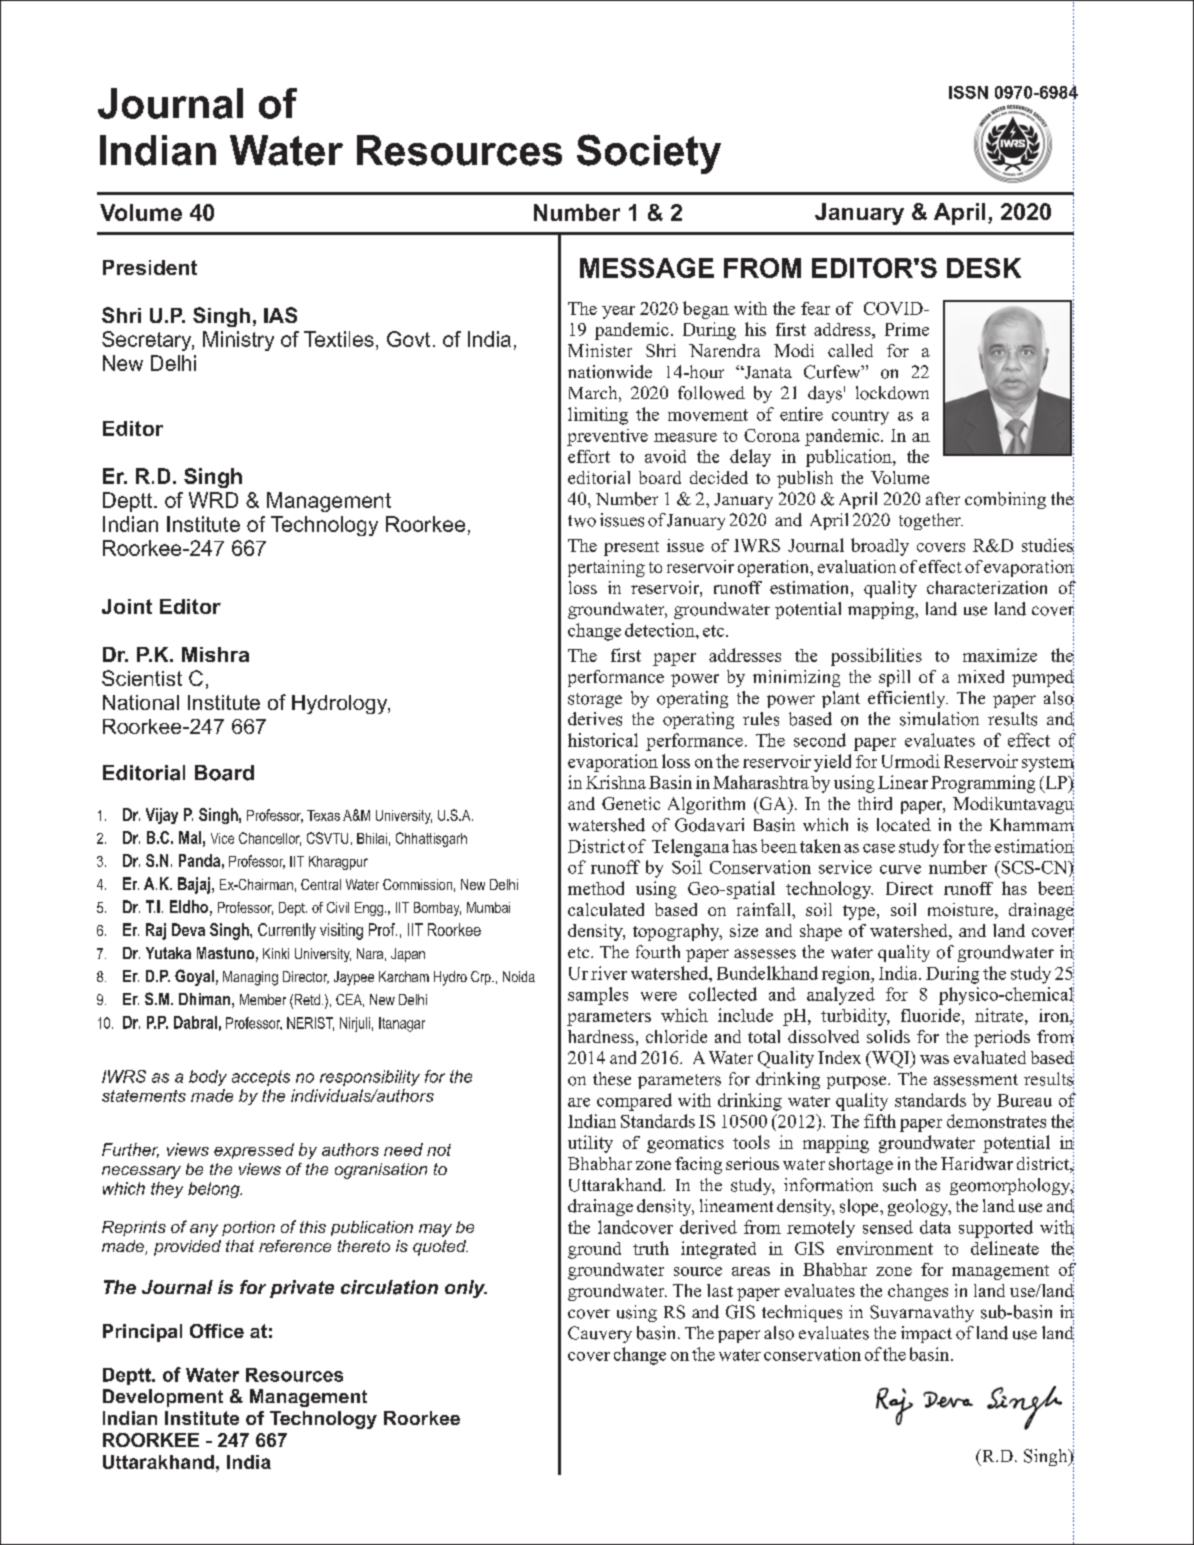 Image resolution: width=1194 pixels, height=1545 pixels. I want to click on Office, so click(217, 1331).
